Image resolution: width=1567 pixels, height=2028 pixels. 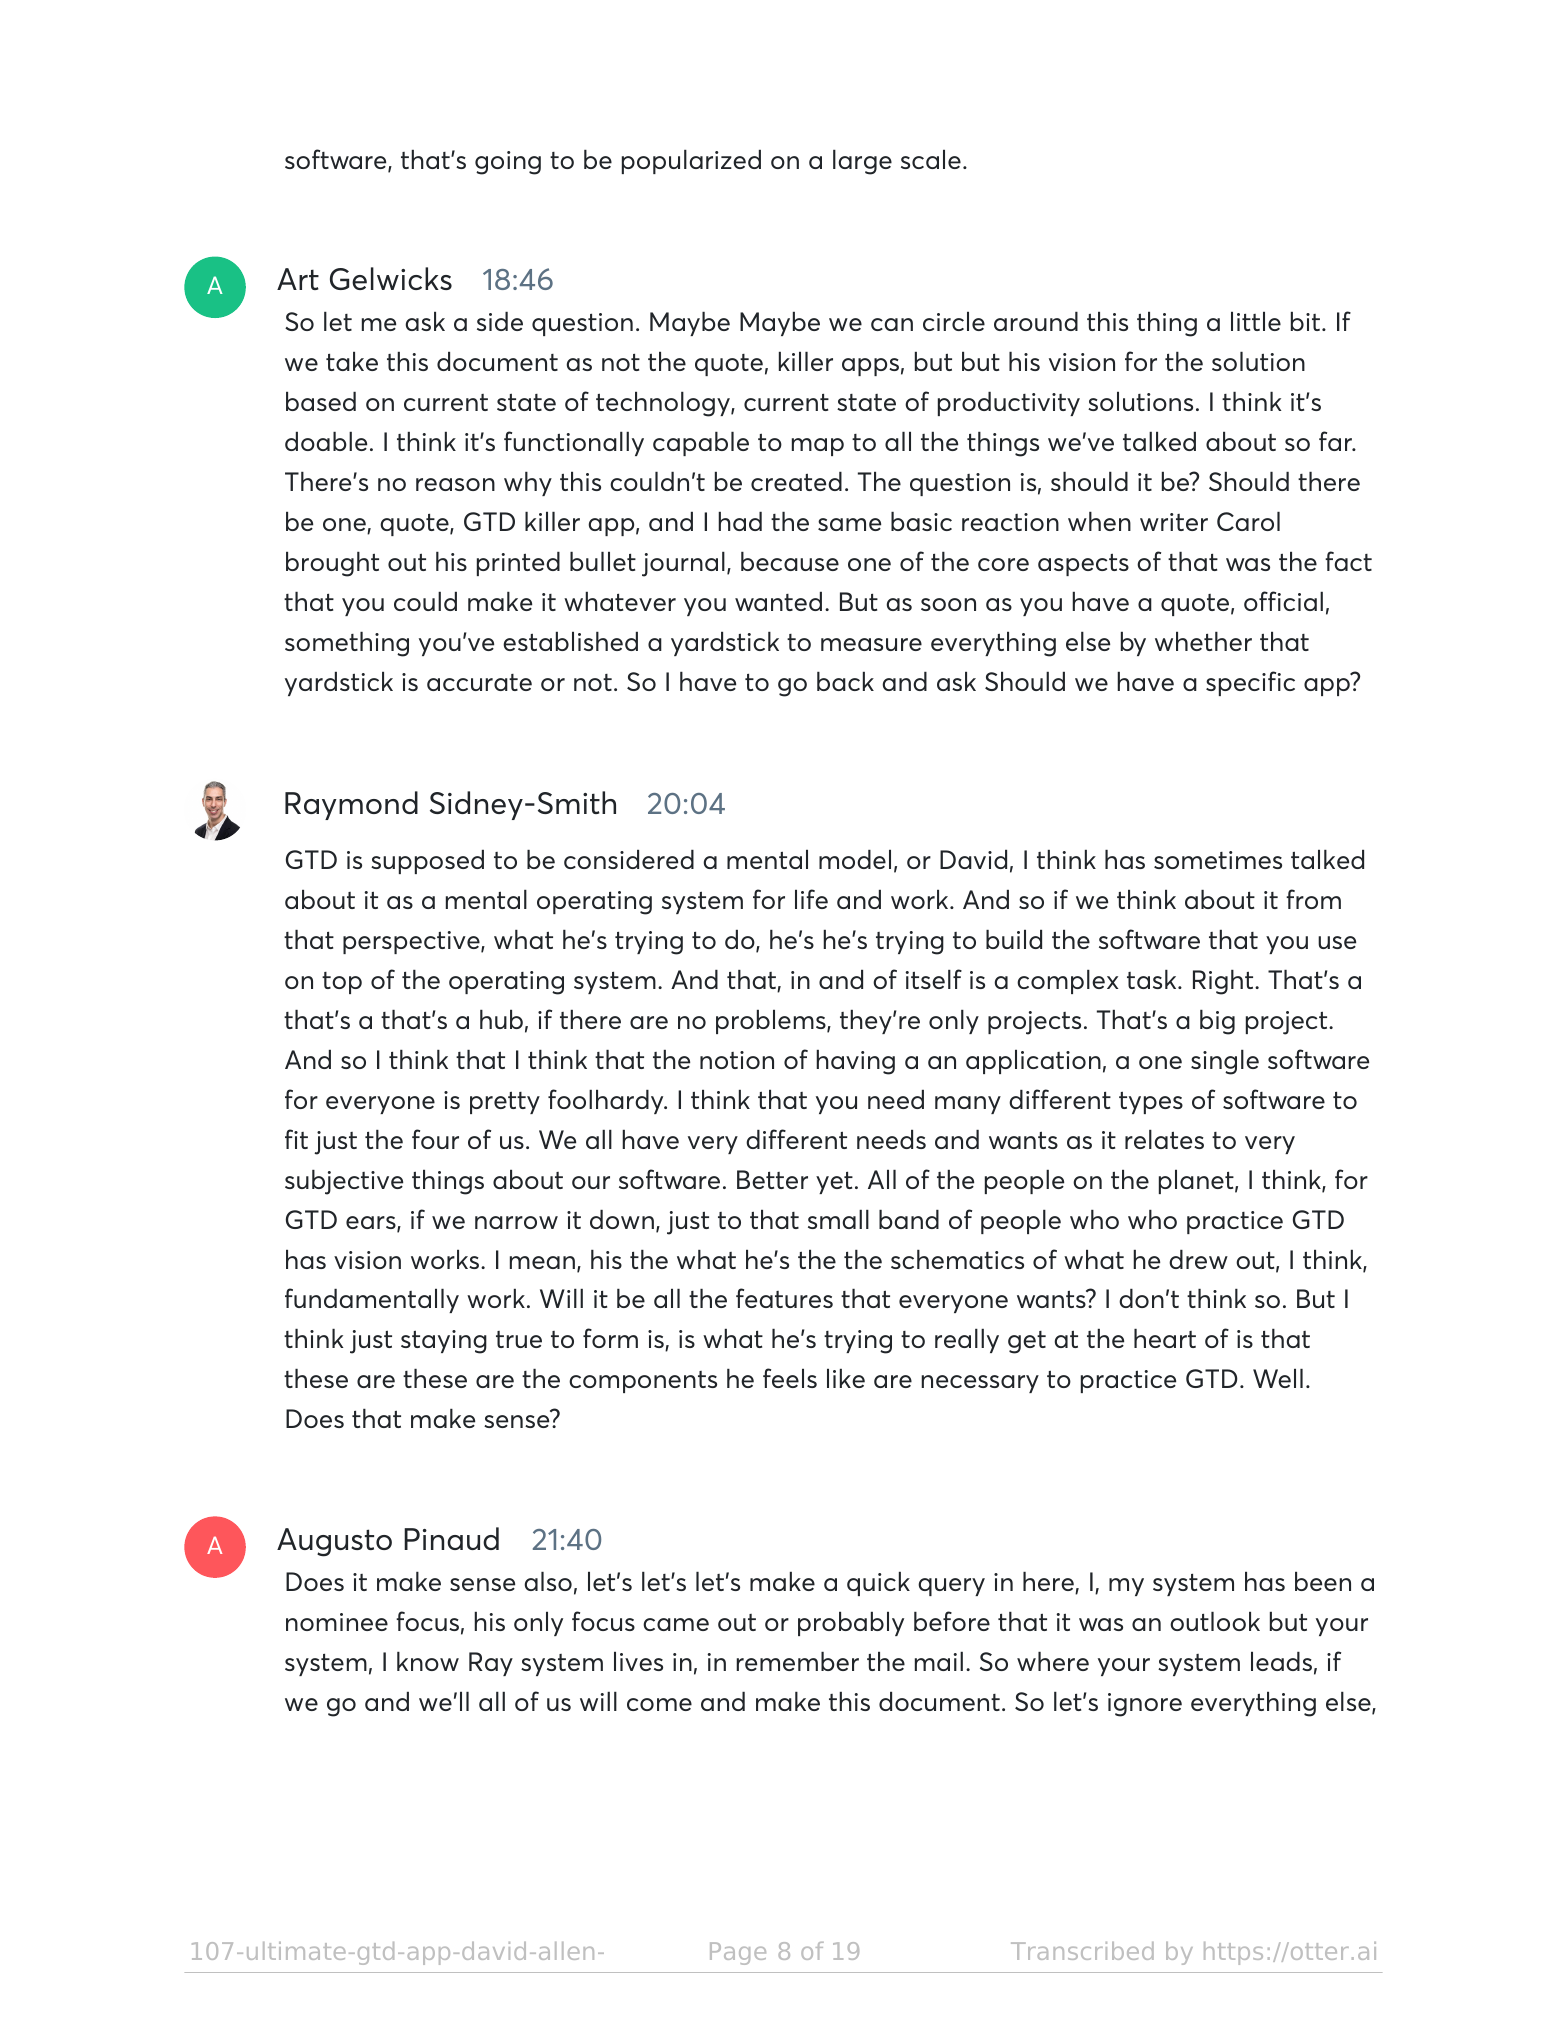 I want to click on going, so click(x=508, y=163).
